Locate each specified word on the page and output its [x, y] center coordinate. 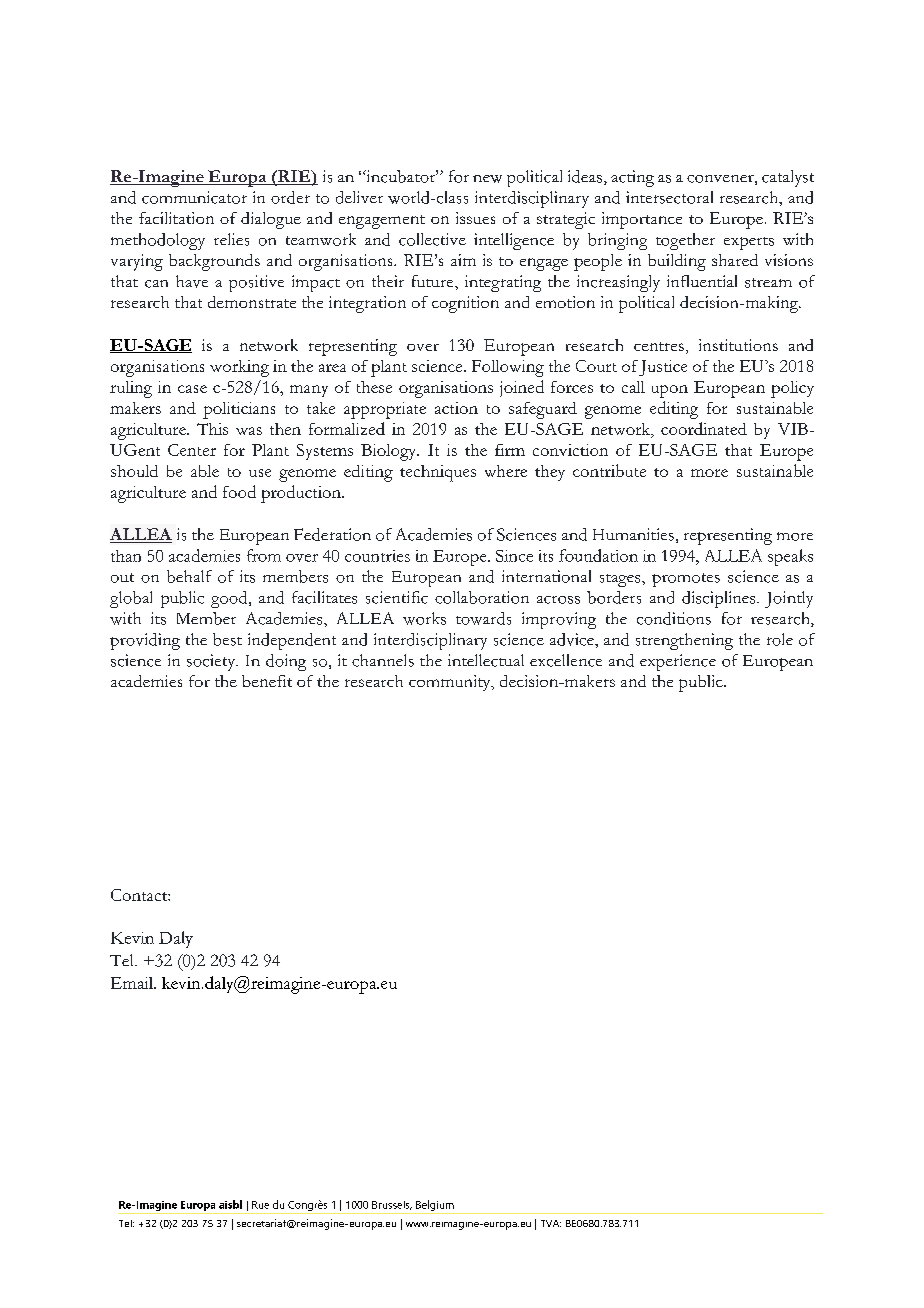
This [212, 429]
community [451, 683]
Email [133, 983]
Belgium [435, 1207]
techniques [438, 473]
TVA [551, 1223]
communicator [194, 197]
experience [678, 662]
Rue [260, 1205]
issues [475, 218]
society [212, 662]
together [685, 241]
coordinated [704, 428]
